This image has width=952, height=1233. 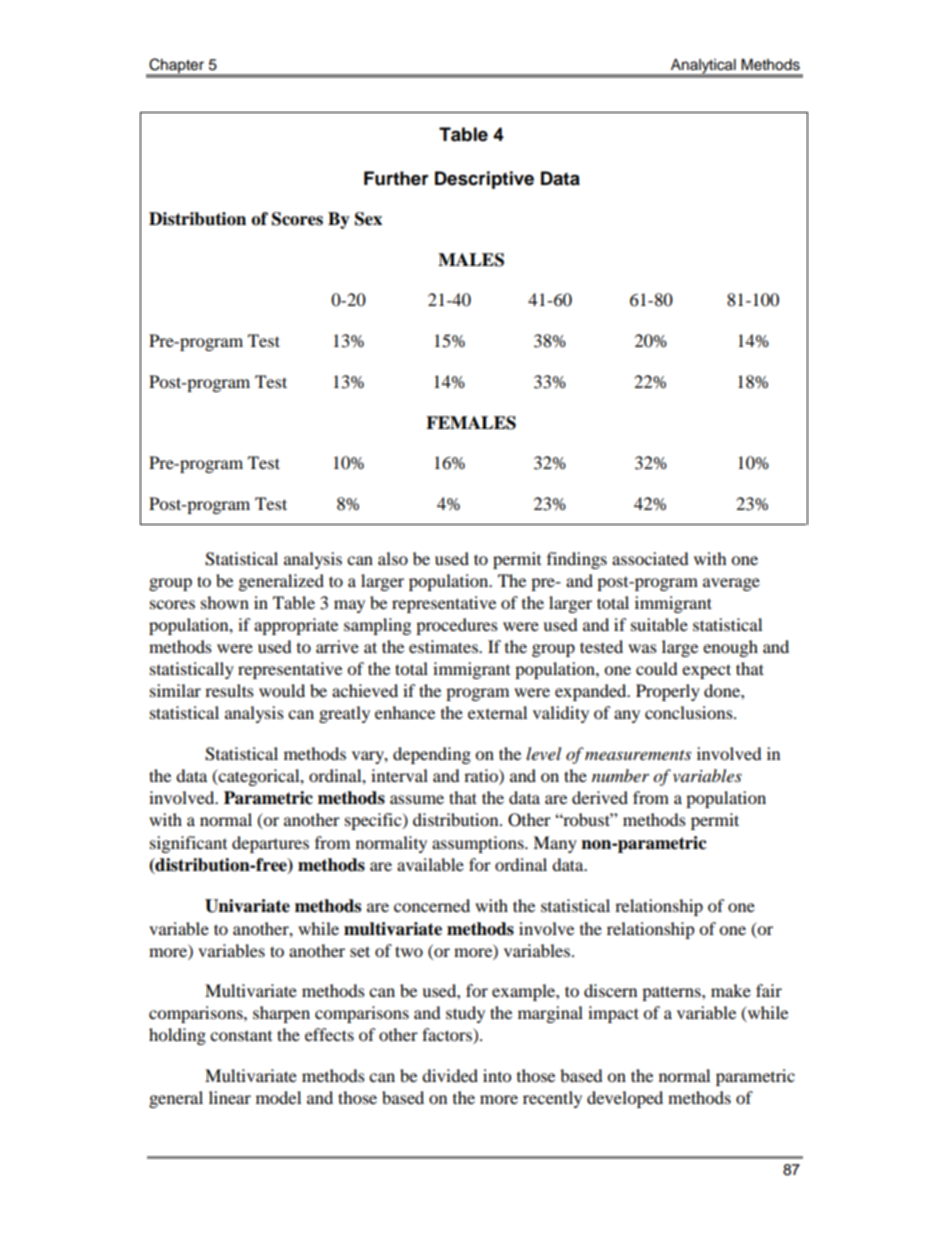 What do you see at coordinates (457, 626) in the image?
I see `procedures` at bounding box center [457, 626].
